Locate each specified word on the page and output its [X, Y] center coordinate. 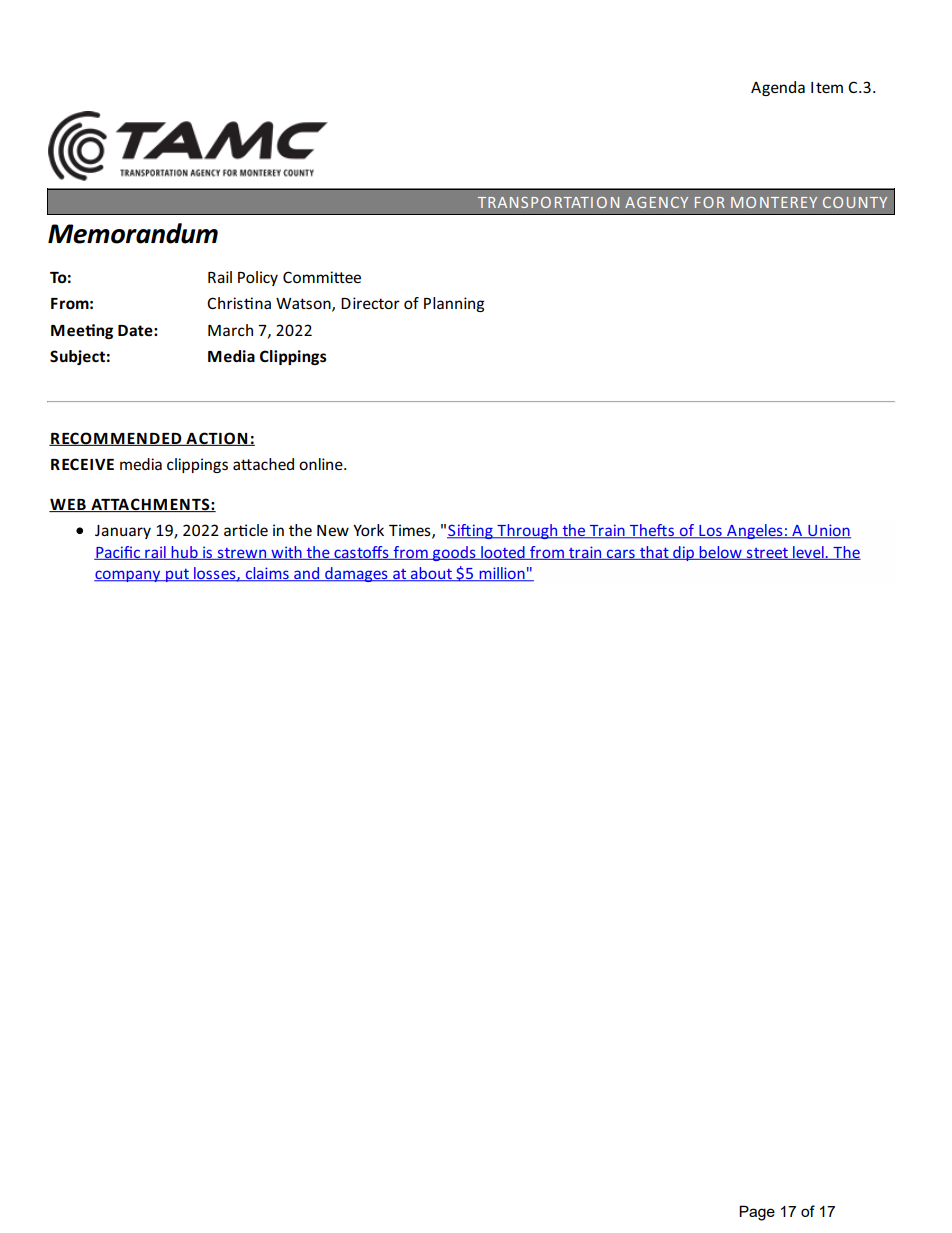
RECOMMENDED [116, 439]
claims [267, 574]
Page [757, 1213]
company [128, 576]
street [767, 554]
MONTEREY [774, 202]
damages [356, 574]
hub [184, 553]
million [502, 574]
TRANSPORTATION [548, 202]
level [808, 553]
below [720, 553]
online [322, 464]
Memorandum [133, 233]
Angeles [755, 531]
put [177, 575]
